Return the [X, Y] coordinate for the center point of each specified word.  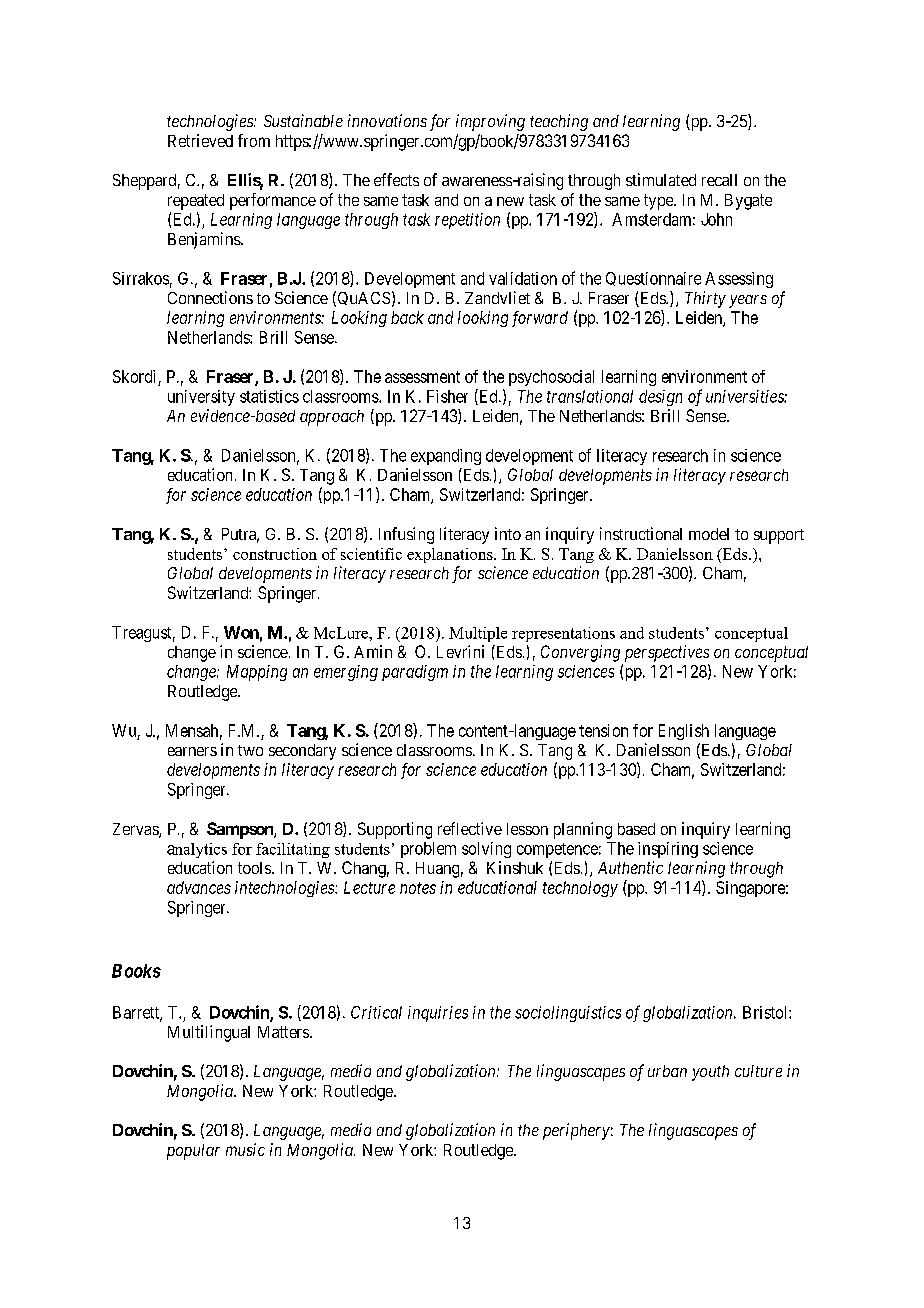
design [660, 398]
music [245, 1149]
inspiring [668, 850]
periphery [576, 1131]
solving [486, 850]
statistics [269, 396]
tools [255, 868]
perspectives [667, 653]
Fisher [447, 396]
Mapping [257, 673]
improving [490, 122]
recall [719, 180]
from [254, 140]
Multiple [478, 634]
